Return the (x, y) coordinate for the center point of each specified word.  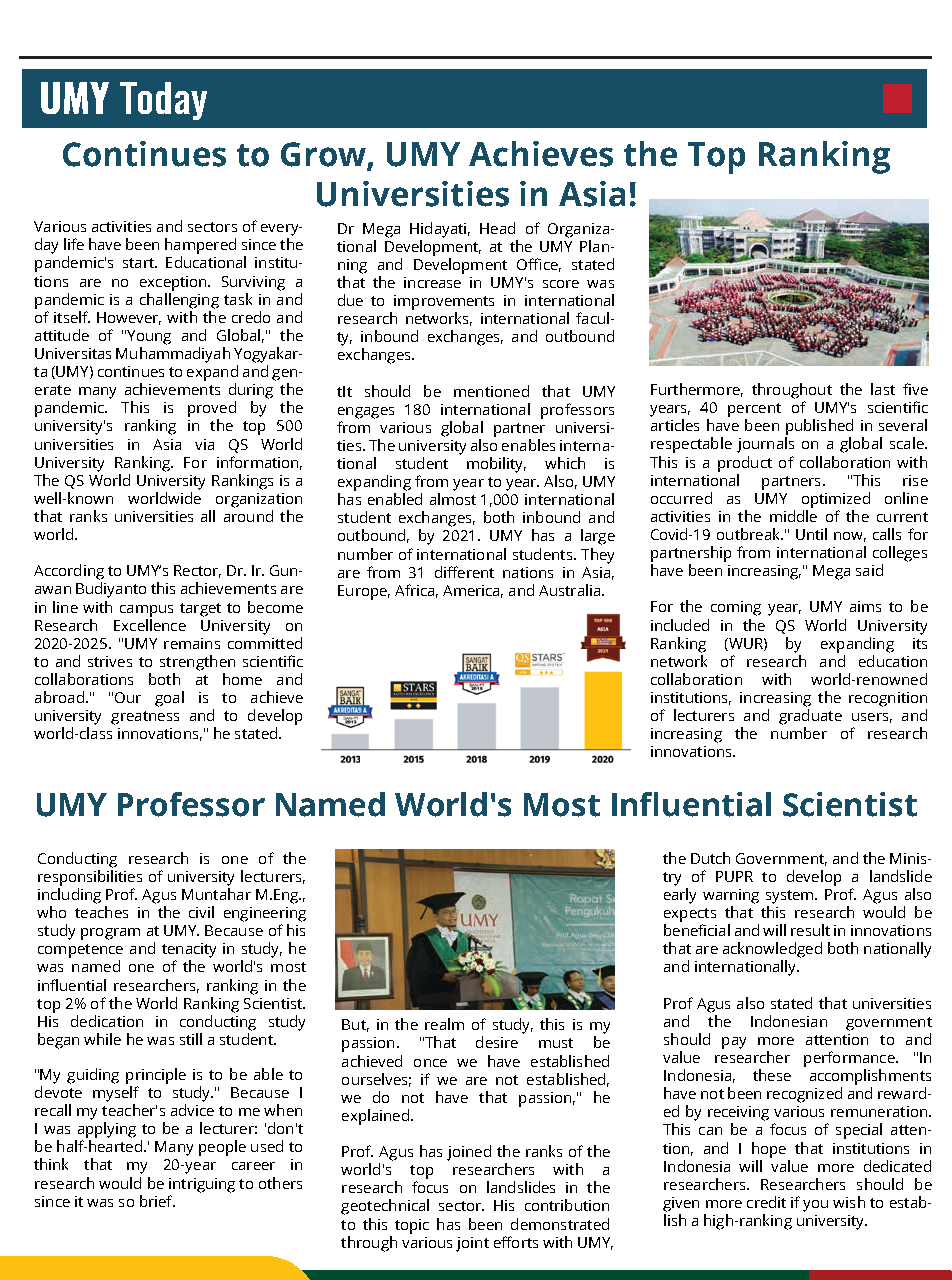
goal (169, 699)
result (810, 930)
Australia (569, 590)
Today (163, 101)
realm (444, 1024)
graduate (810, 717)
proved (212, 409)
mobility (496, 465)
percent (754, 410)
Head (497, 228)
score (561, 284)
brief (157, 1201)
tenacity (189, 950)
